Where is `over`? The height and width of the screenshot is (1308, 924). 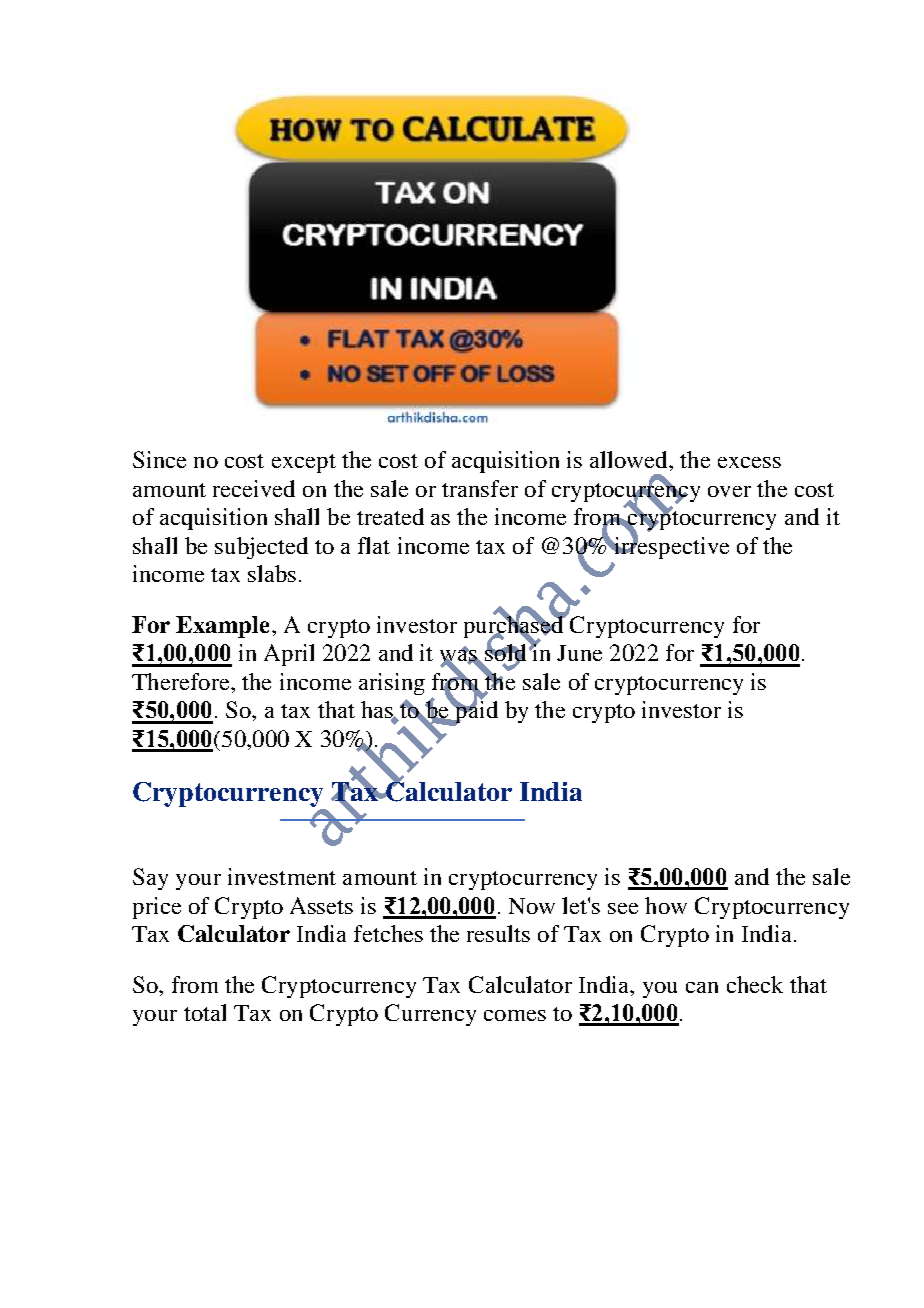 over is located at coordinates (729, 491).
